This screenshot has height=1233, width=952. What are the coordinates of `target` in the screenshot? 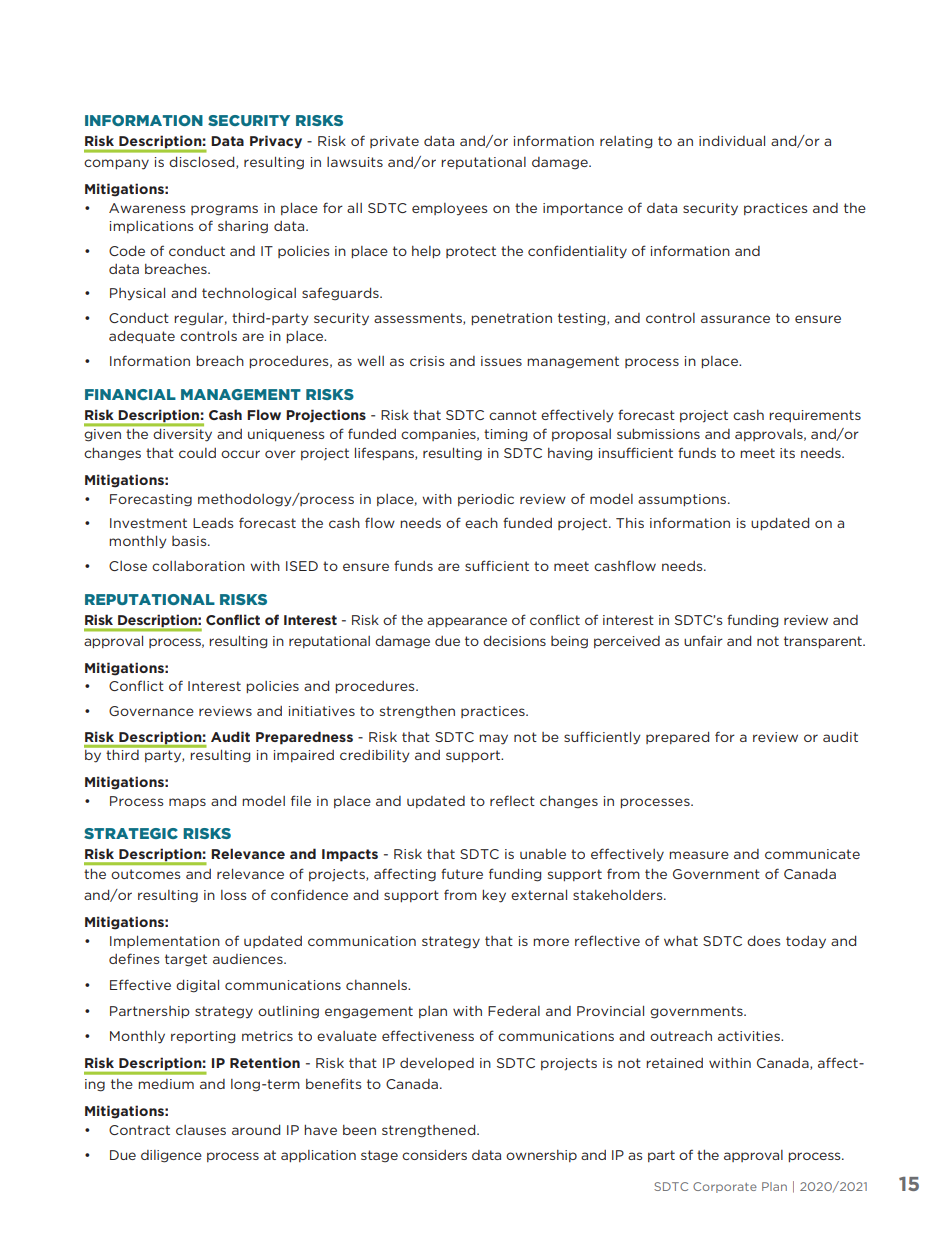 It's located at (186, 960).
